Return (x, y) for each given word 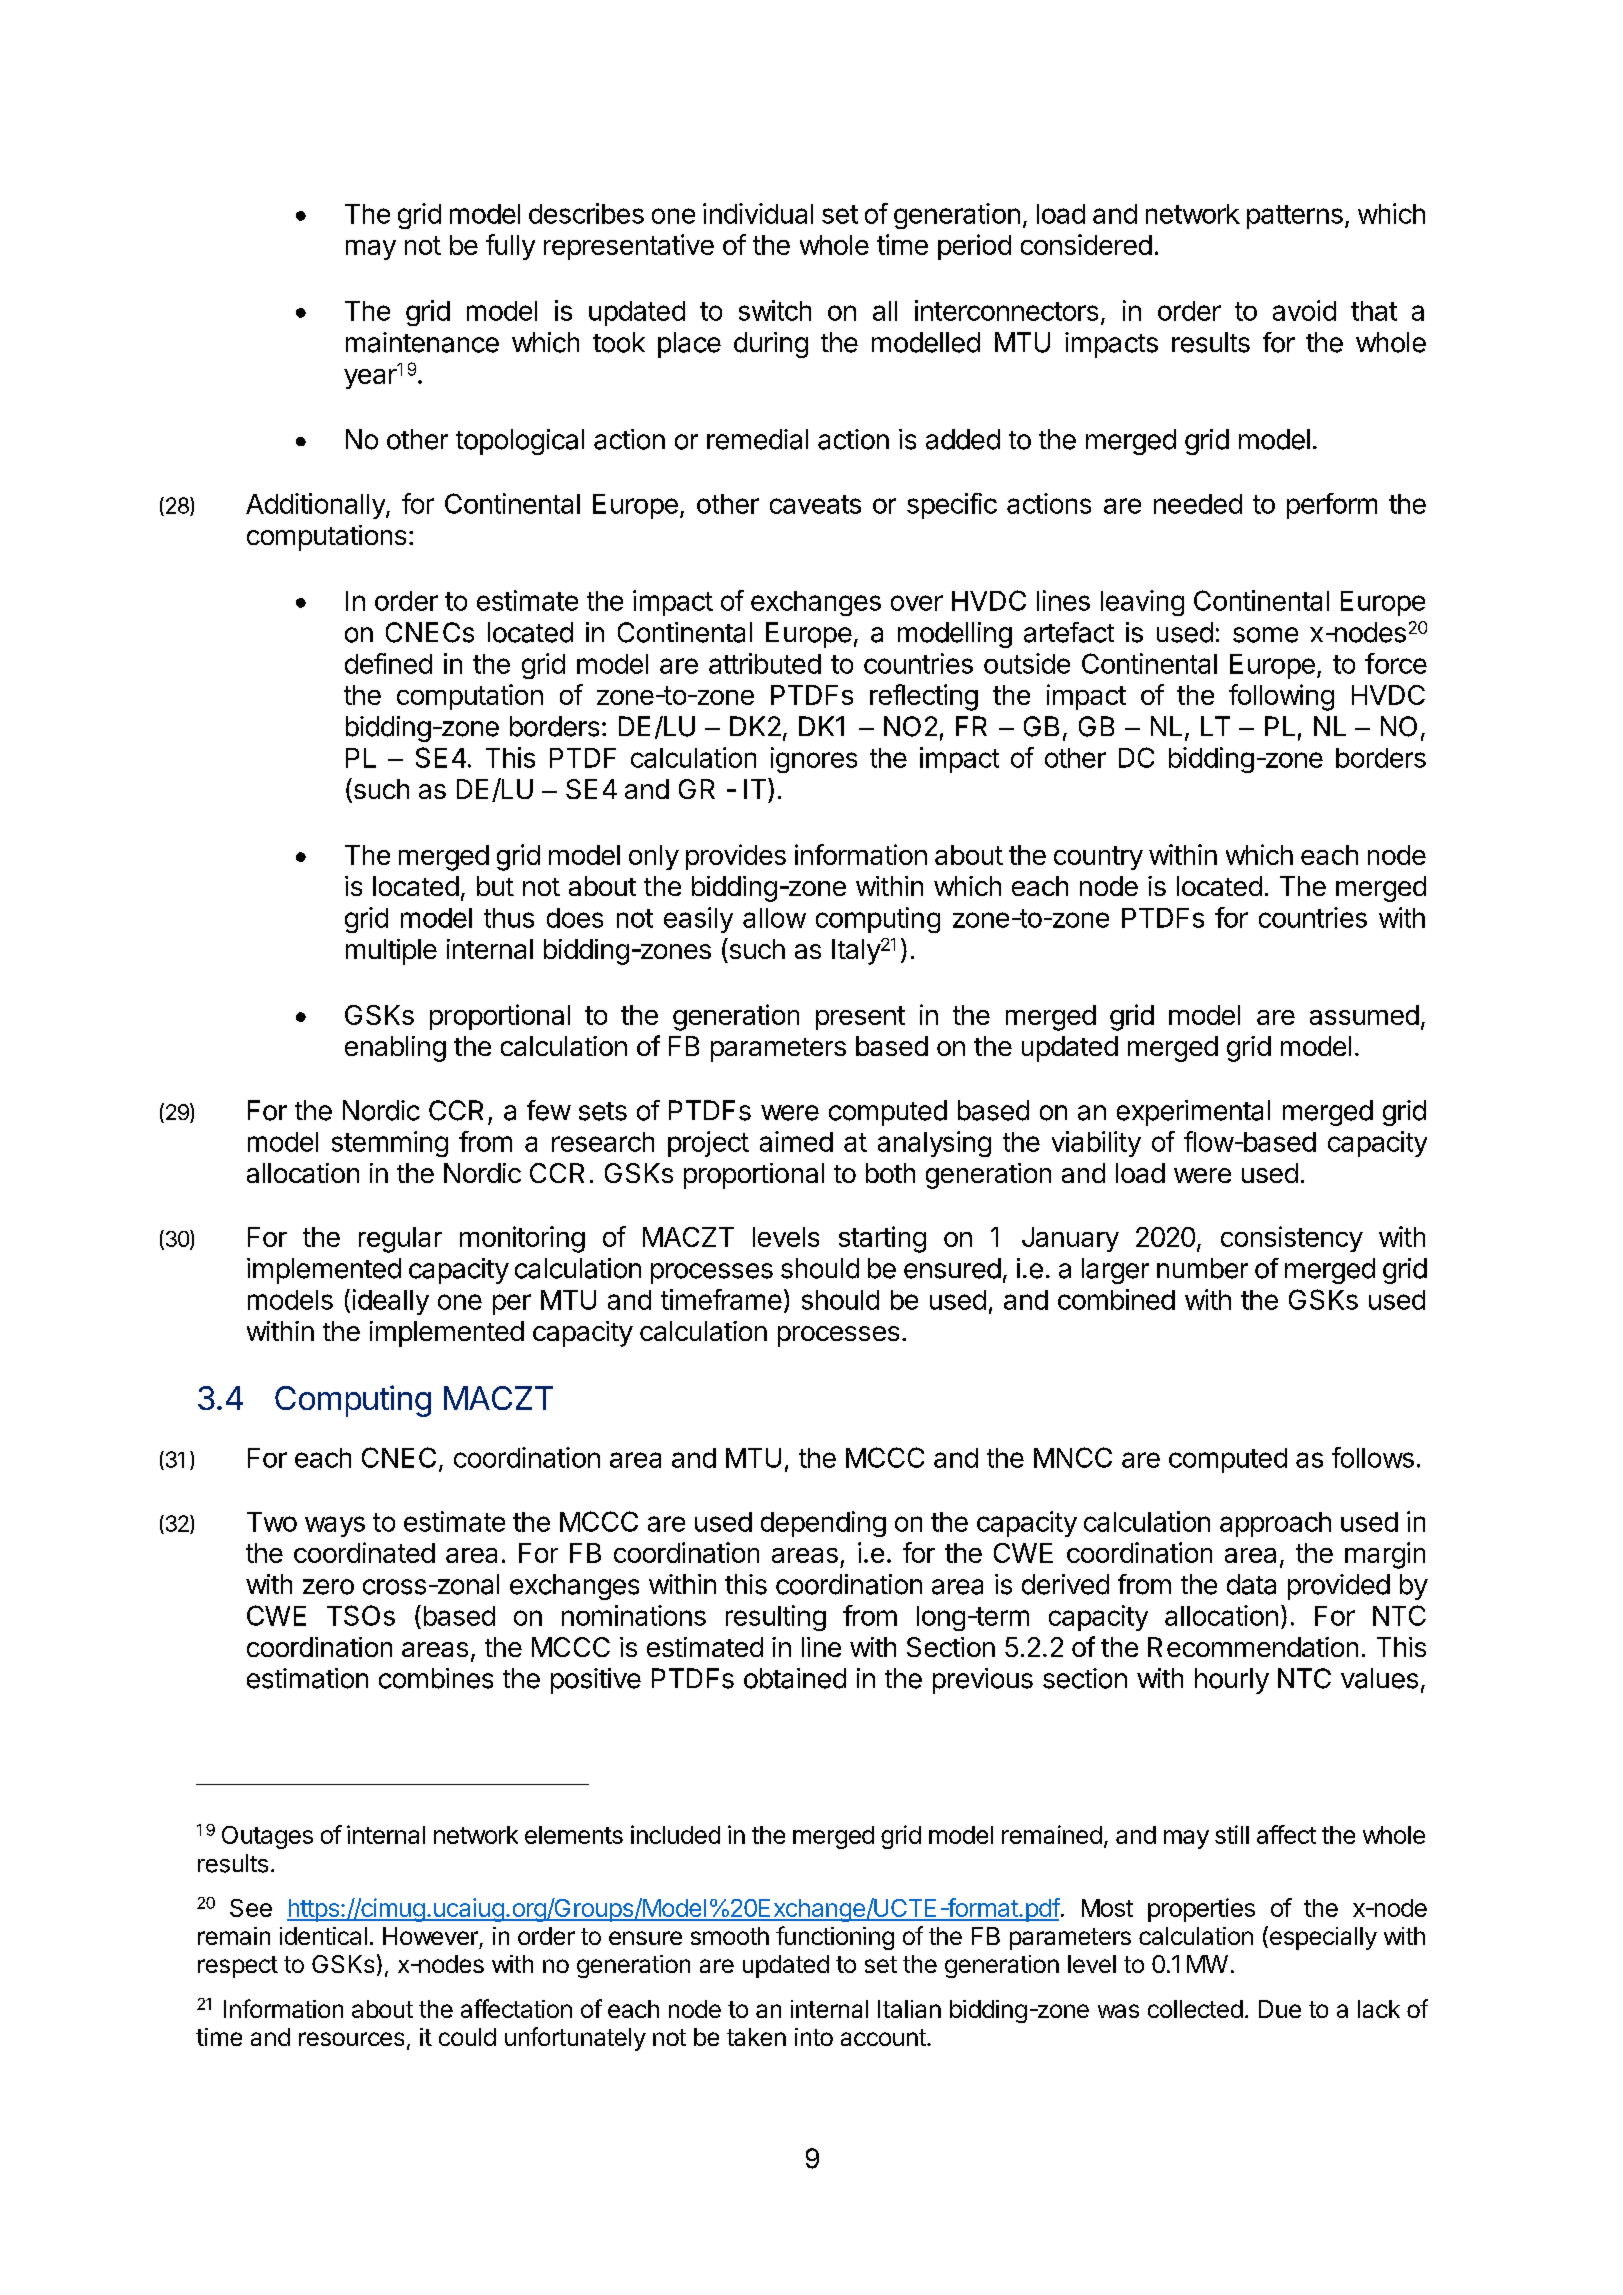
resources (351, 2039)
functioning (835, 1938)
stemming (390, 1144)
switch (775, 310)
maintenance (422, 342)
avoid (1304, 310)
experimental (1193, 1113)
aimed (796, 1141)
